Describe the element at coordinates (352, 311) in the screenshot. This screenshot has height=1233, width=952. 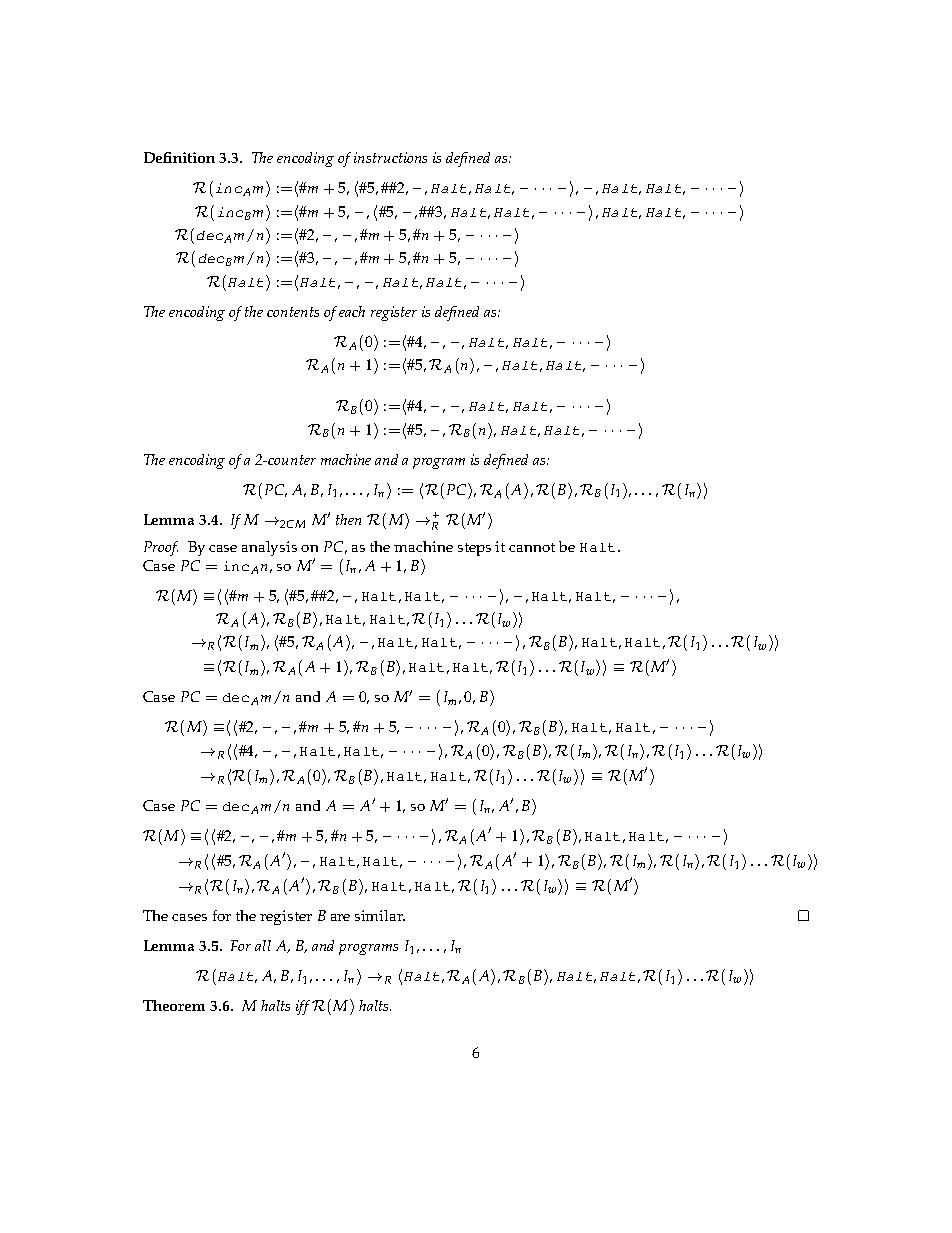
I see `each` at that location.
